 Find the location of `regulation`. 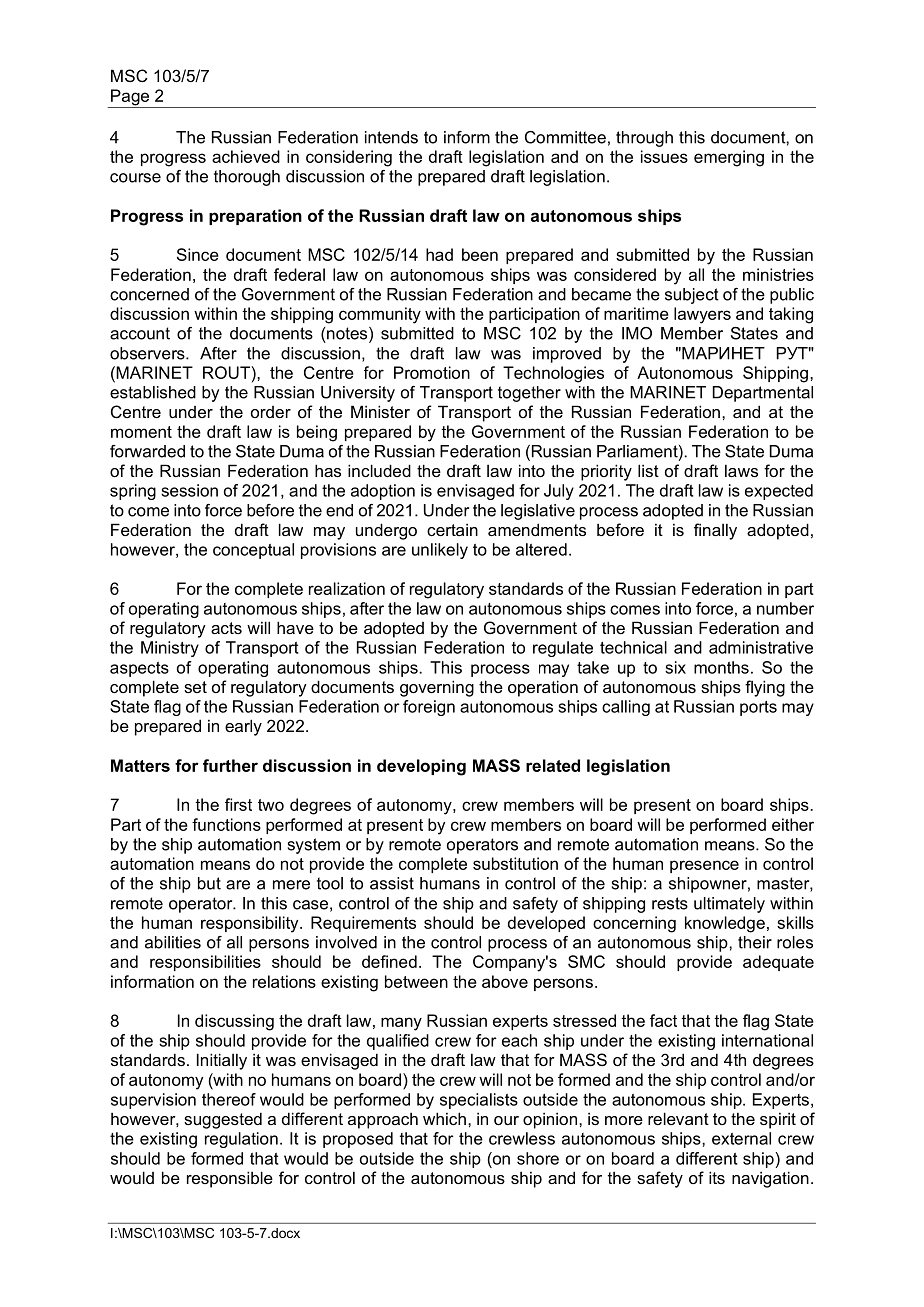

regulation is located at coordinates (241, 1140).
